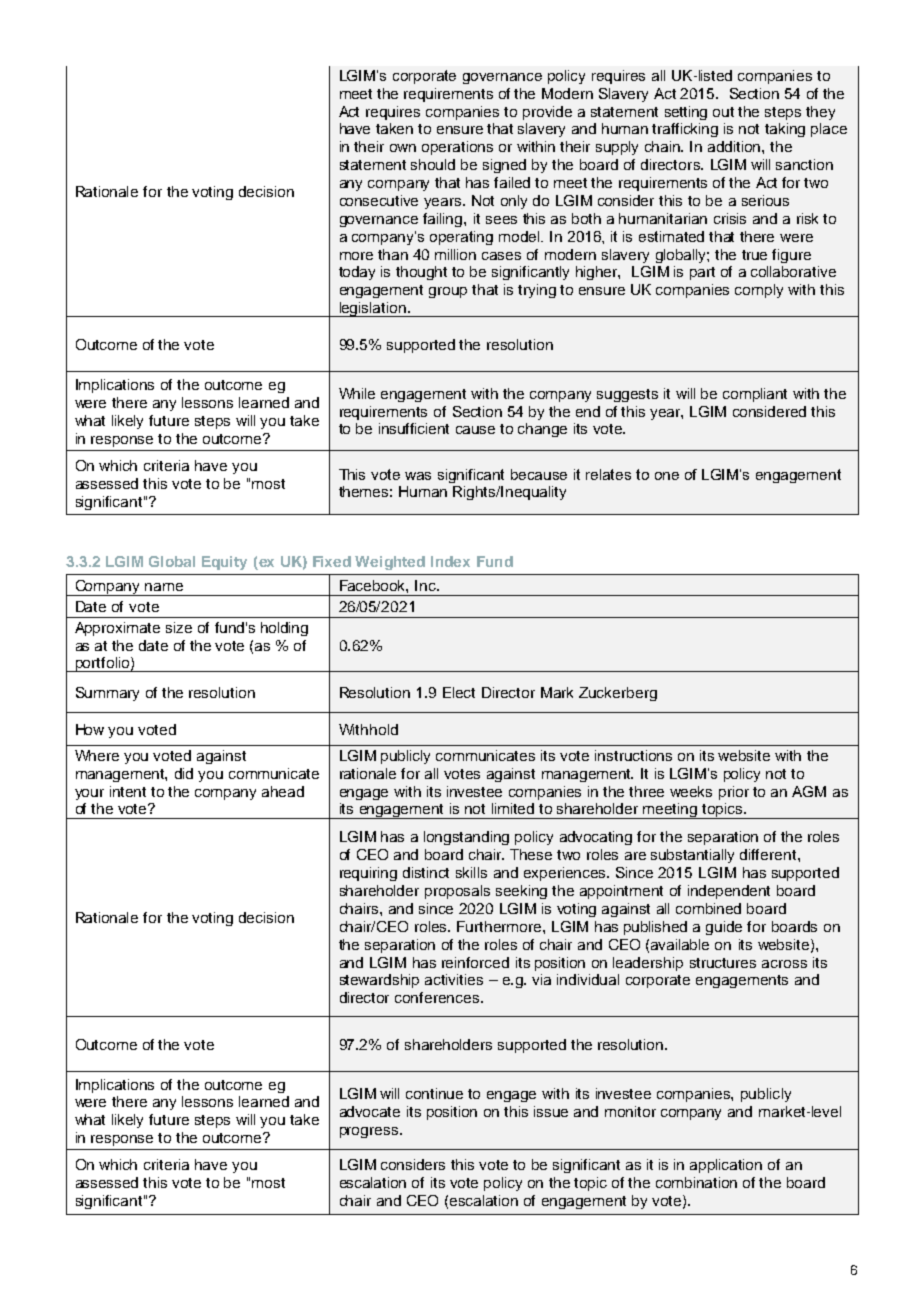 The height and width of the document is (1308, 924). What do you see at coordinates (618, 694) in the document?
I see `Zuckerberg` at bounding box center [618, 694].
